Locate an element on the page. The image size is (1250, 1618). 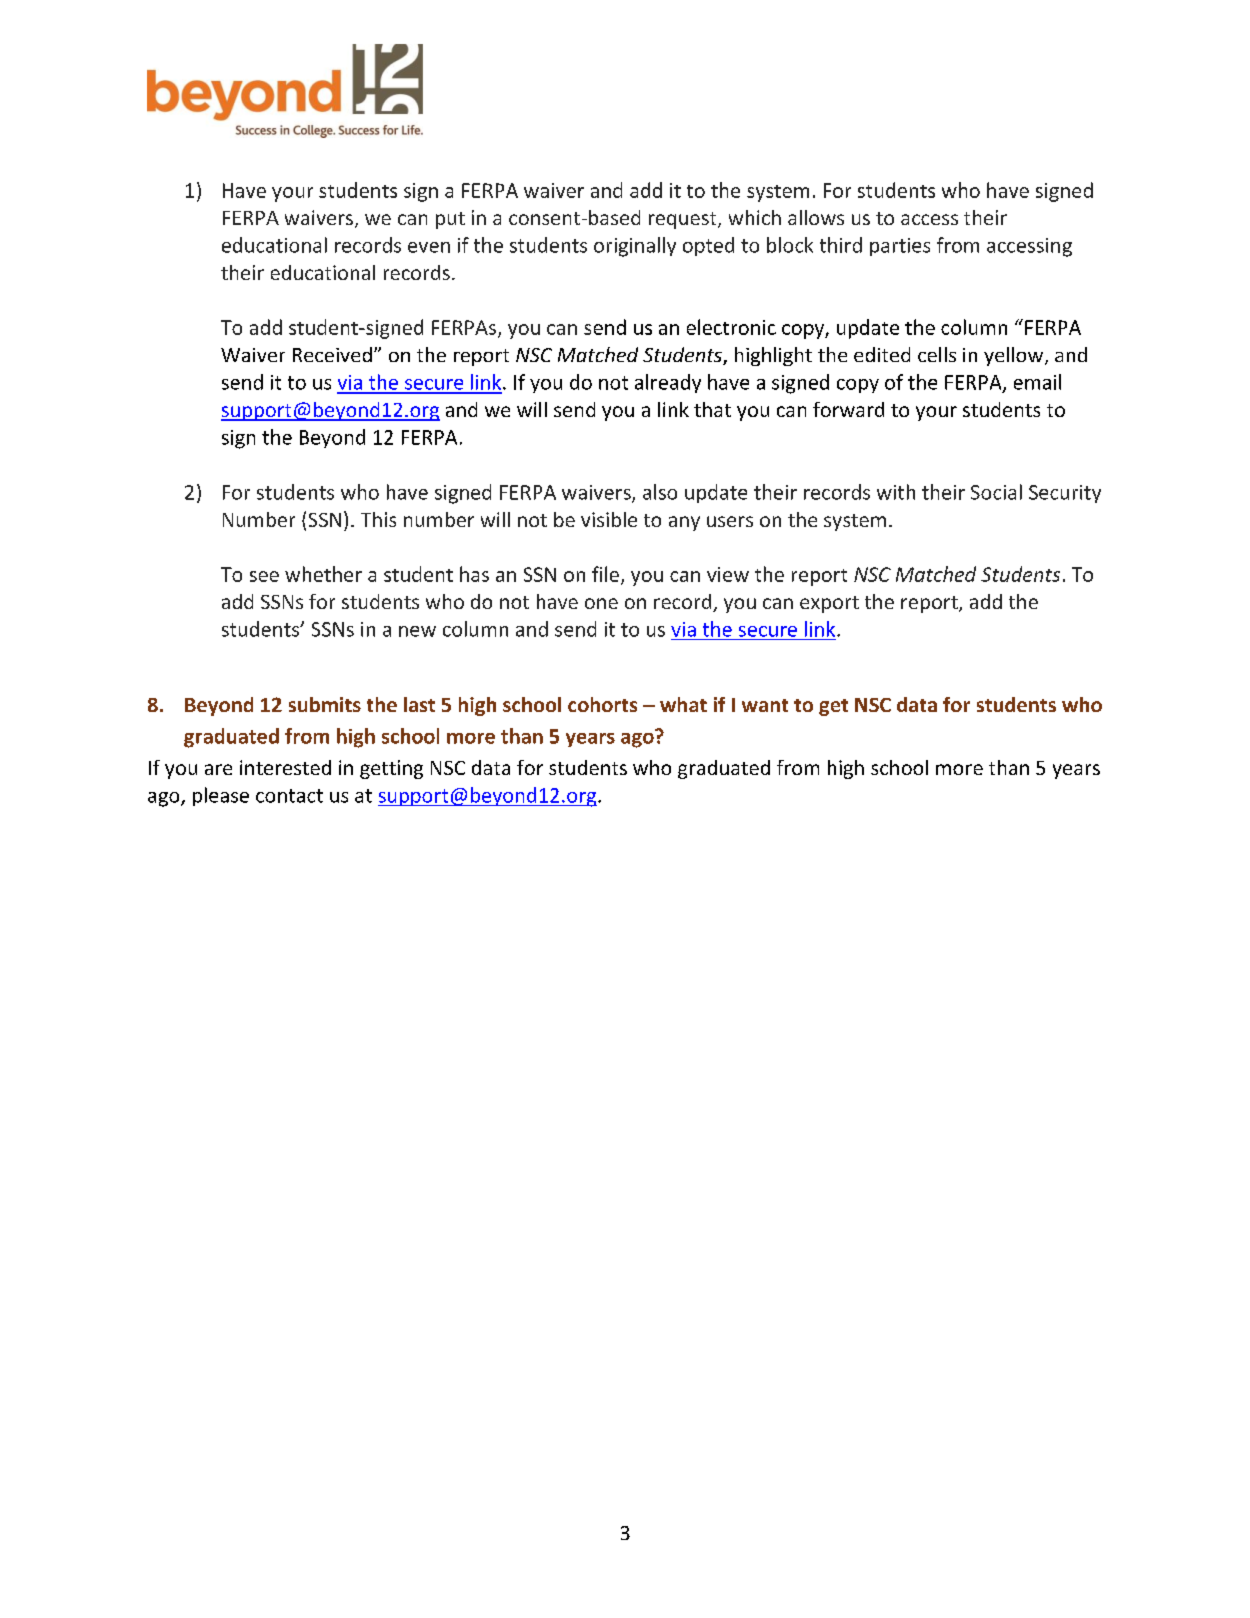
that is located at coordinates (712, 409).
